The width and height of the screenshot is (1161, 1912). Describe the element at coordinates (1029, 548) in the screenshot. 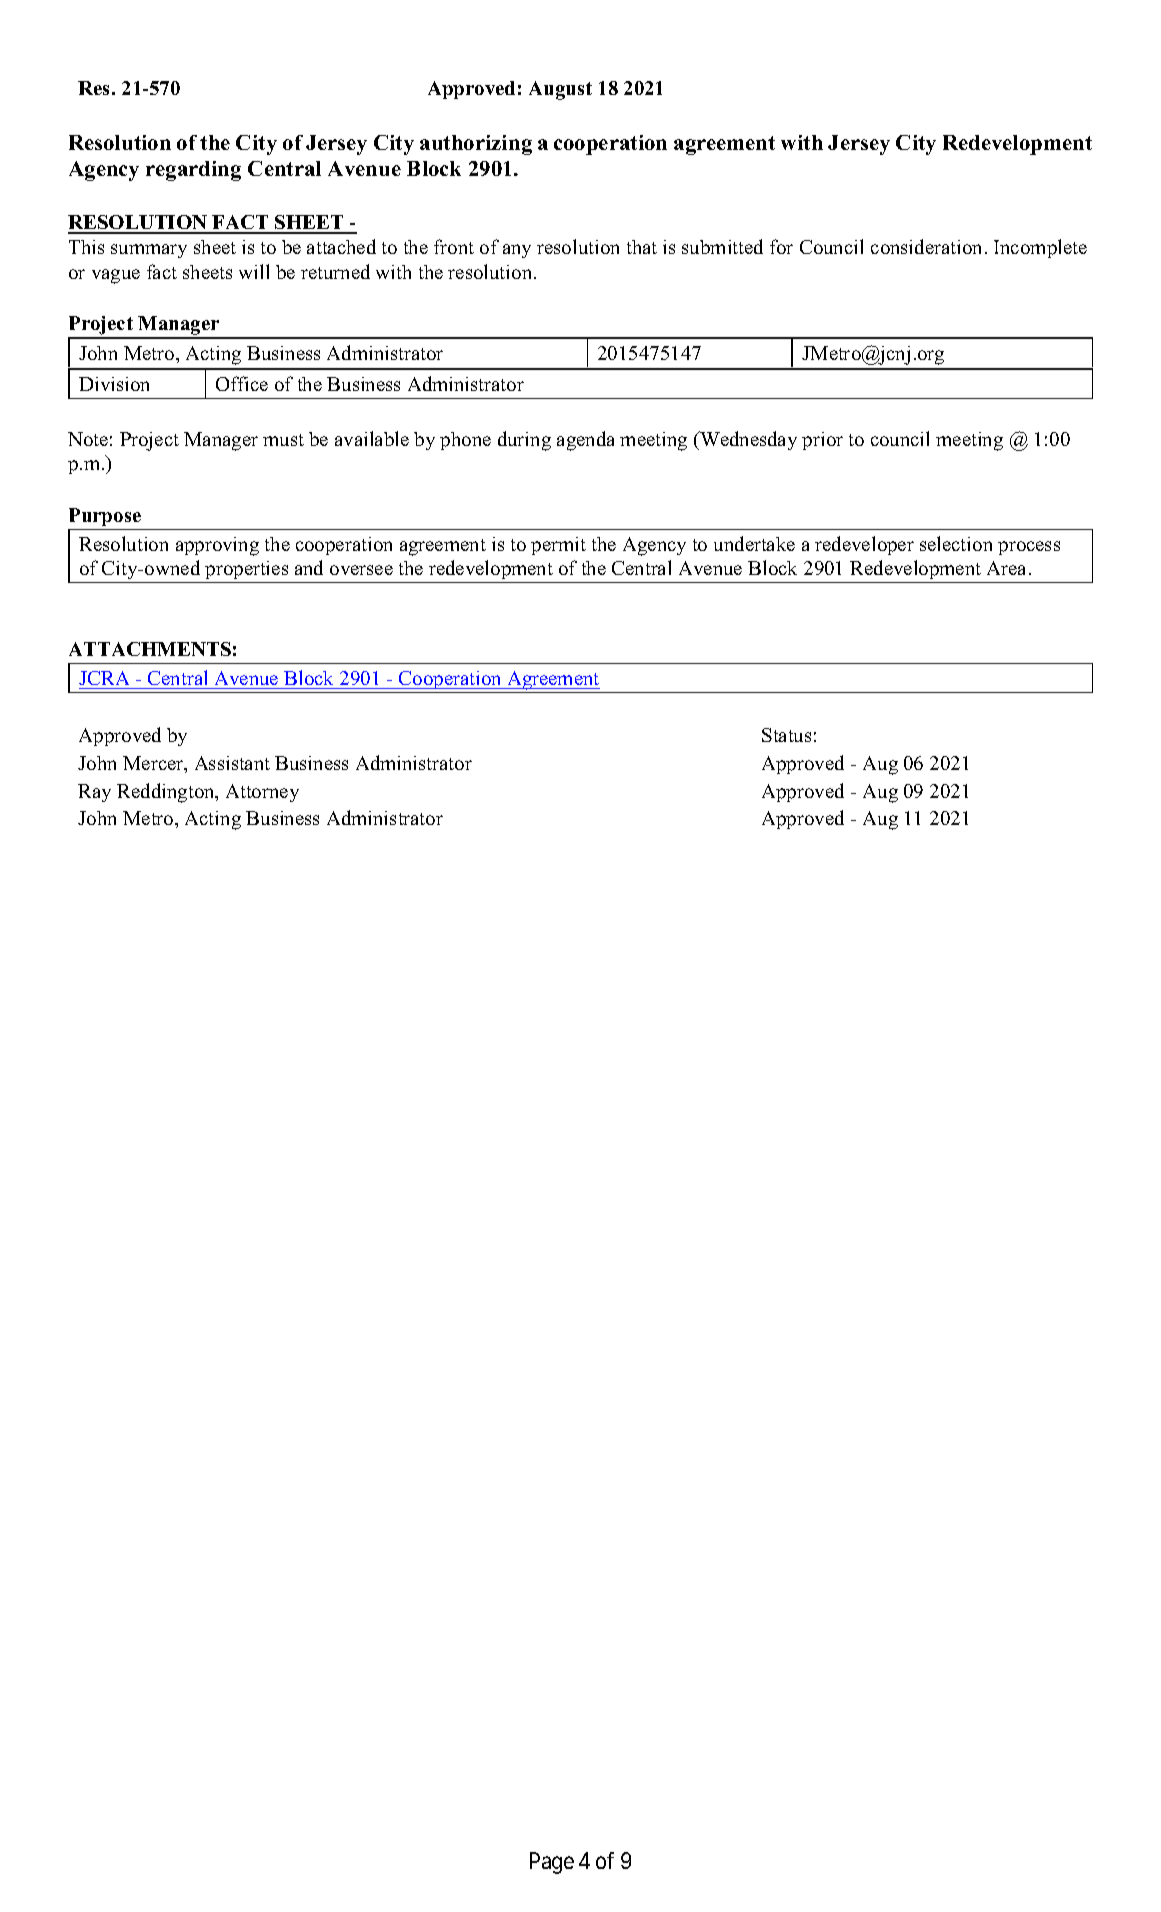

I see `process` at that location.
